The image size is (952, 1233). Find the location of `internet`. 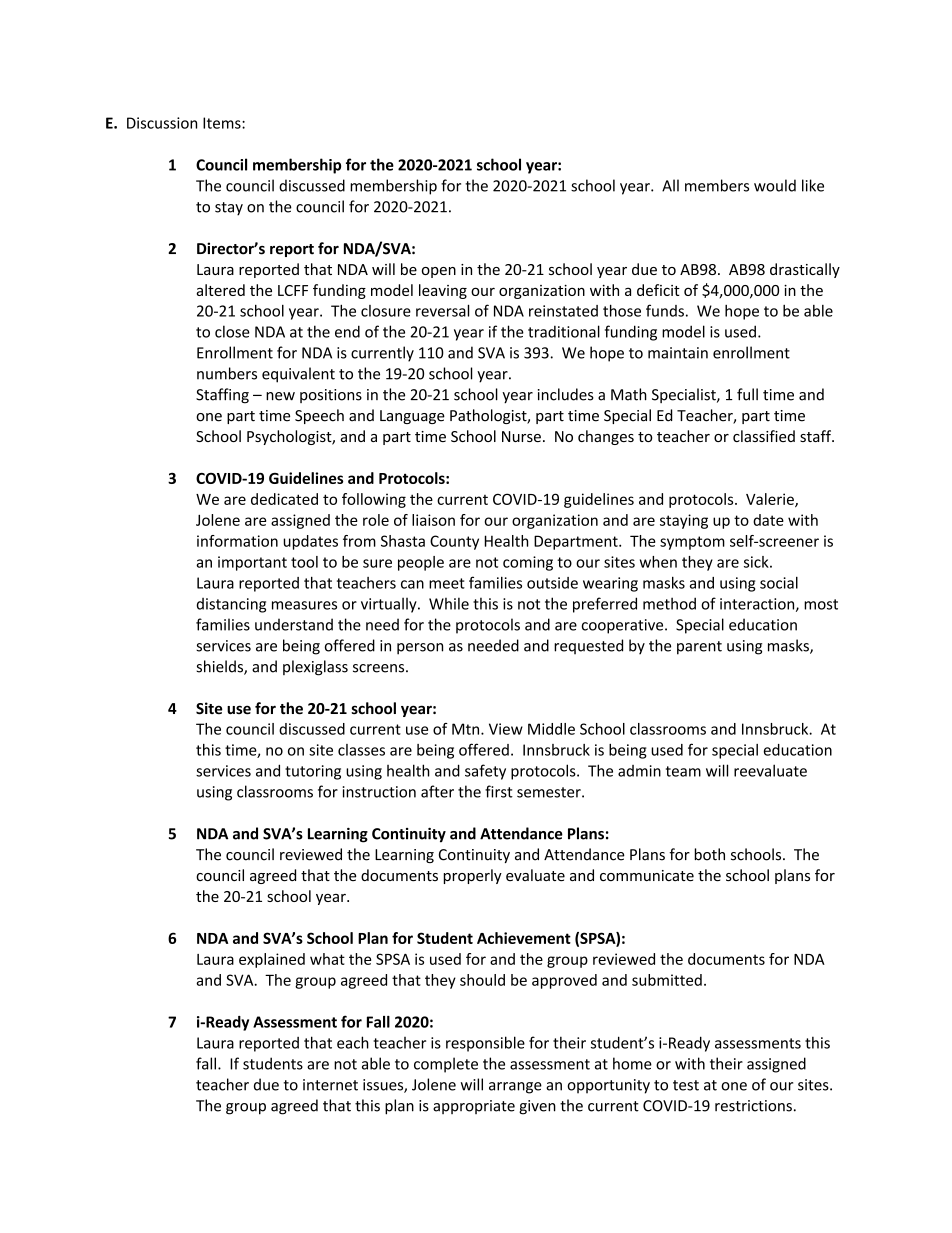

internet is located at coordinates (330, 1085).
